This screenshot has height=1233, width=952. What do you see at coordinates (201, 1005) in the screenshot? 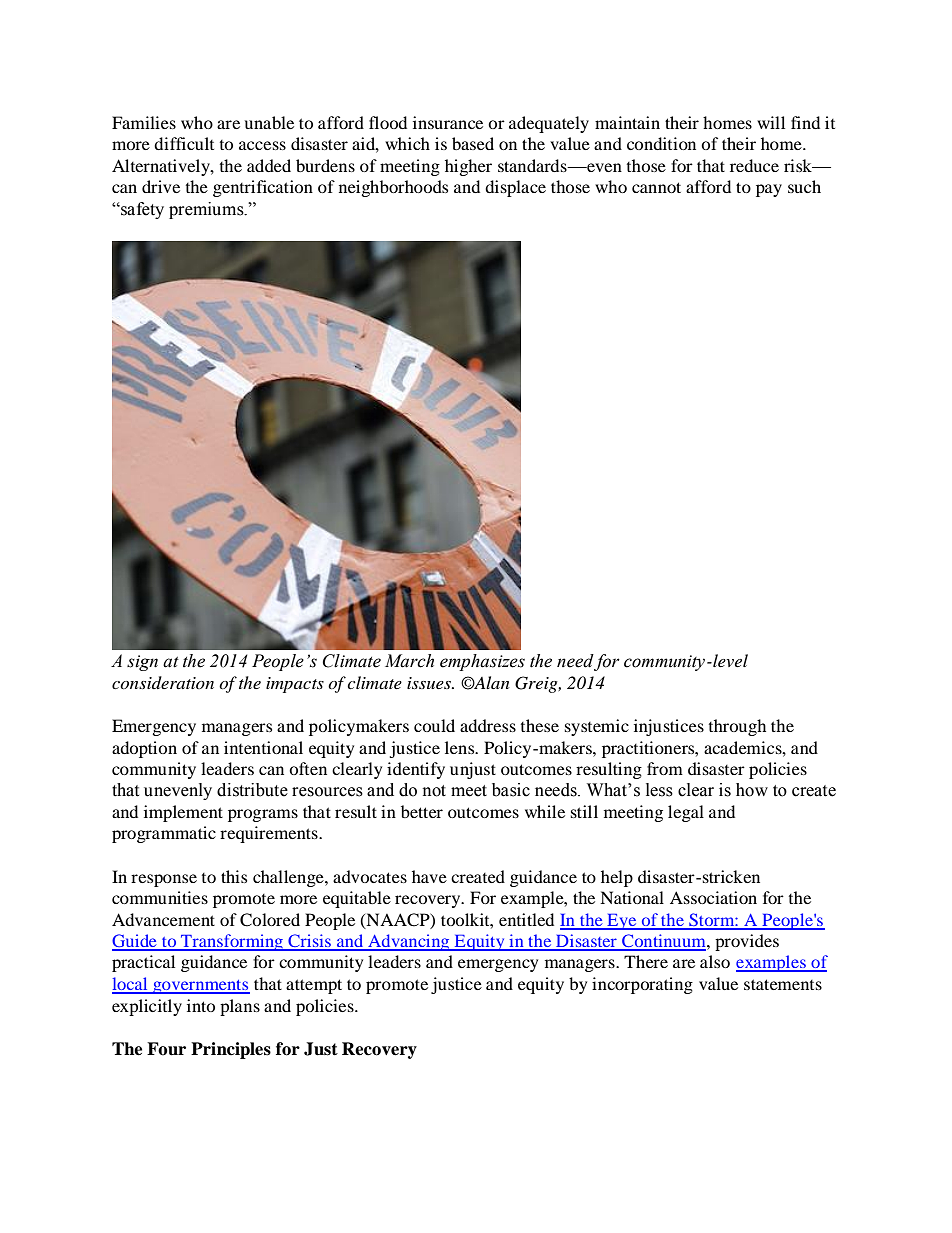
I see `into` at bounding box center [201, 1005].
